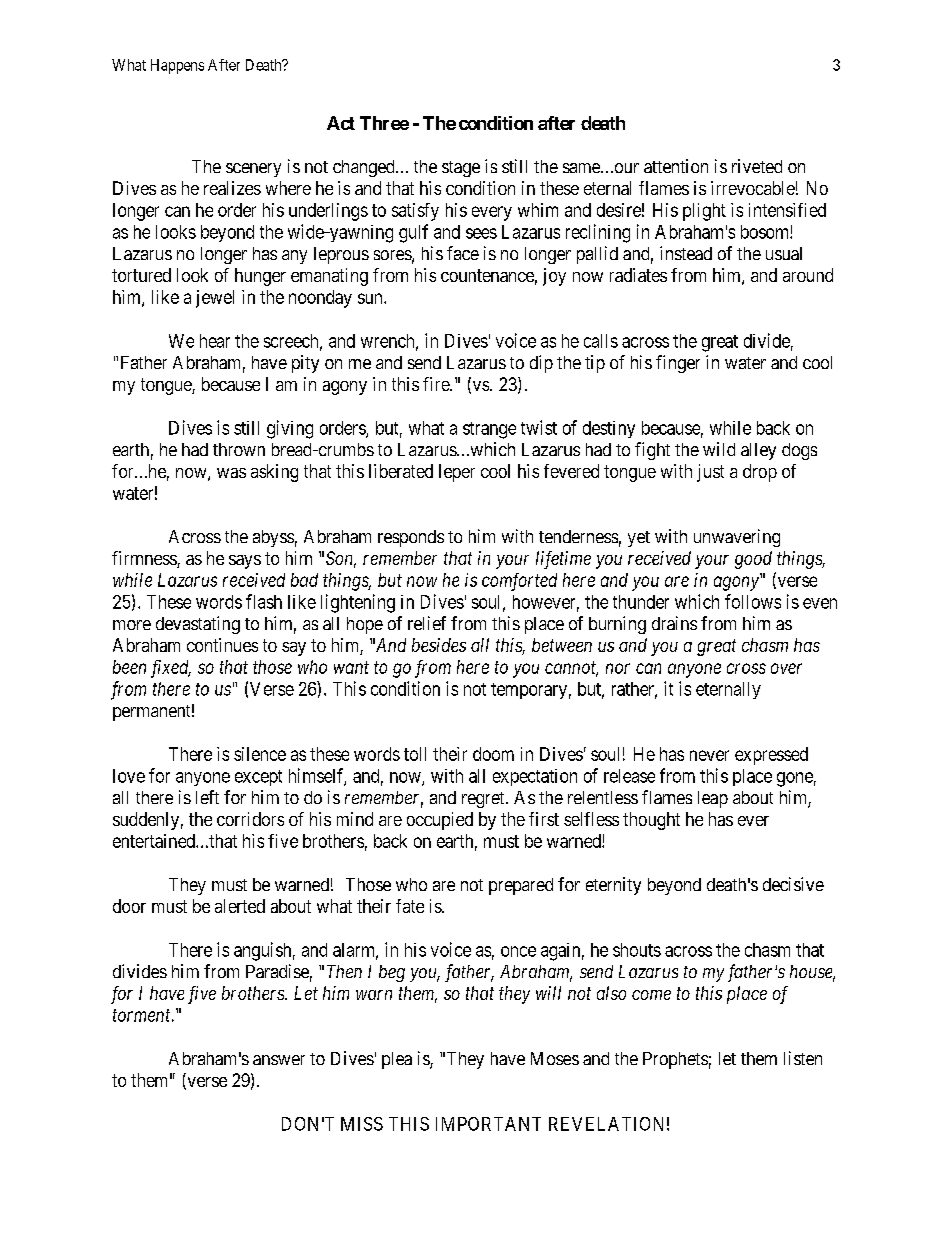 This screenshot has width=952, height=1233. What do you see at coordinates (675, 1060) in the screenshot?
I see `Prophets` at bounding box center [675, 1060].
